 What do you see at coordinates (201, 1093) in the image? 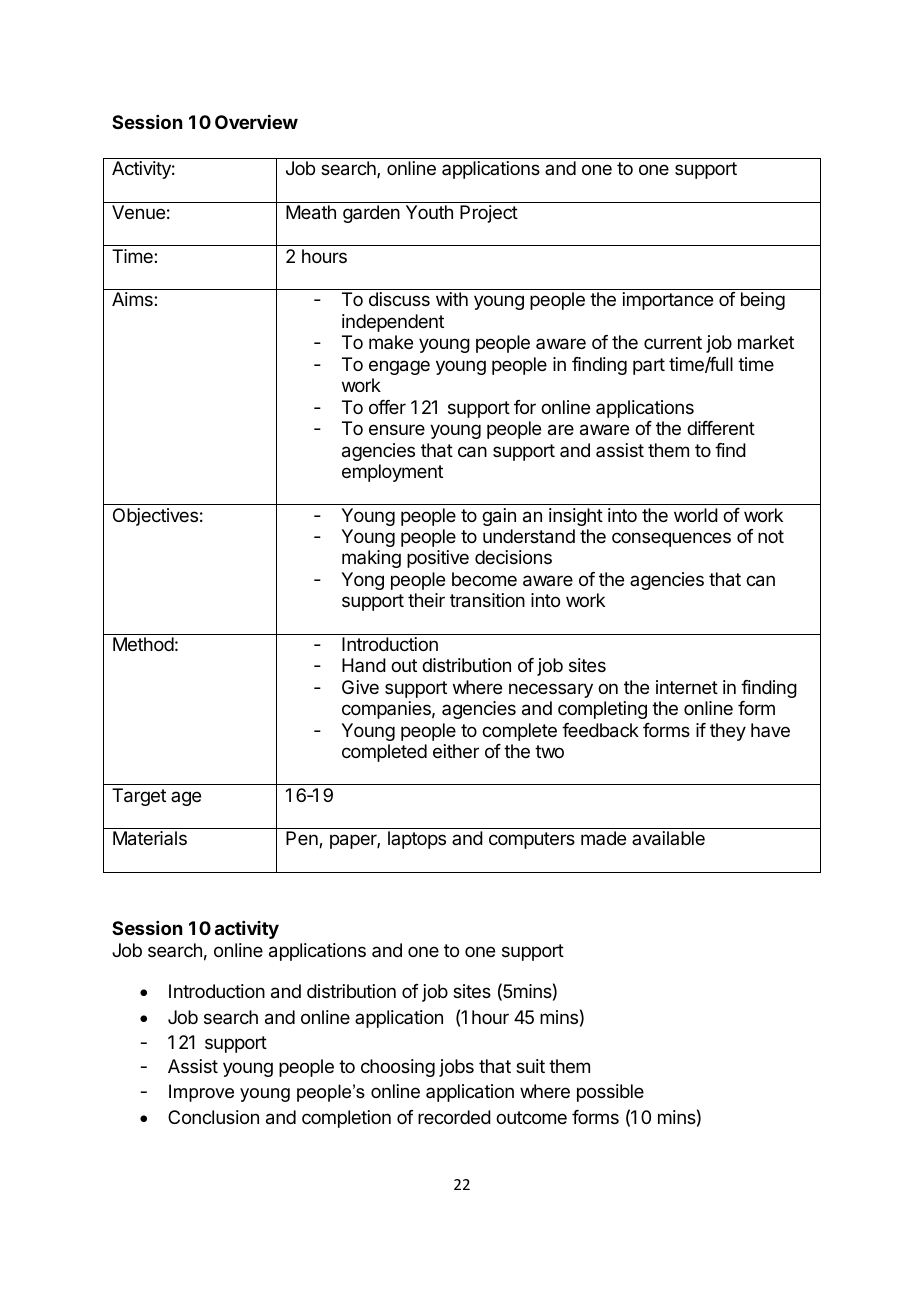
I see `Improve` at bounding box center [201, 1093].
